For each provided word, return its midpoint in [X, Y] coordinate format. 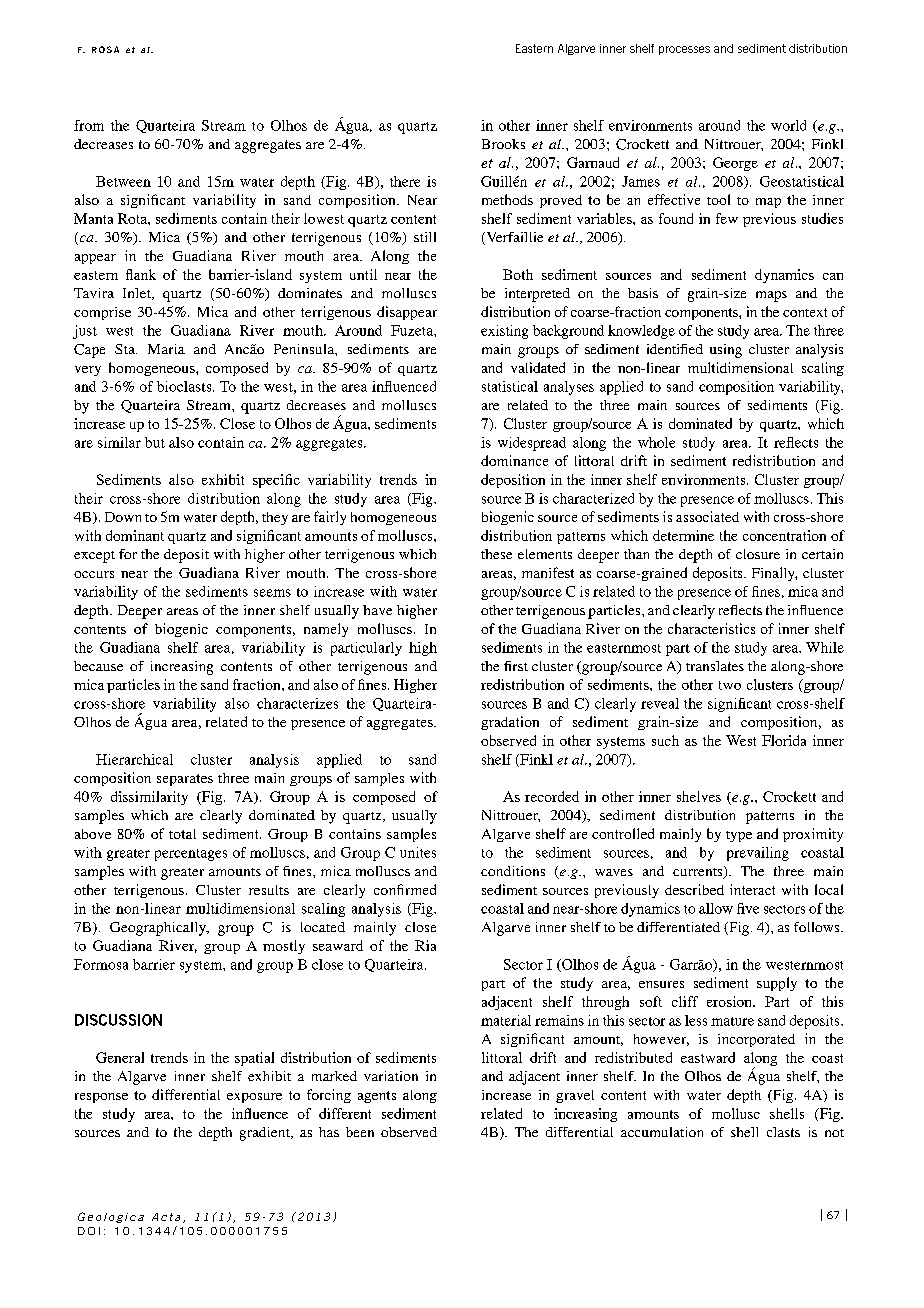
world [788, 125]
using [726, 351]
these [496, 554]
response [101, 1098]
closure [758, 554]
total [182, 834]
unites [418, 852]
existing [504, 332]
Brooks [503, 144]
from [89, 125]
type [739, 836]
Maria [166, 349]
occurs [94, 574]
